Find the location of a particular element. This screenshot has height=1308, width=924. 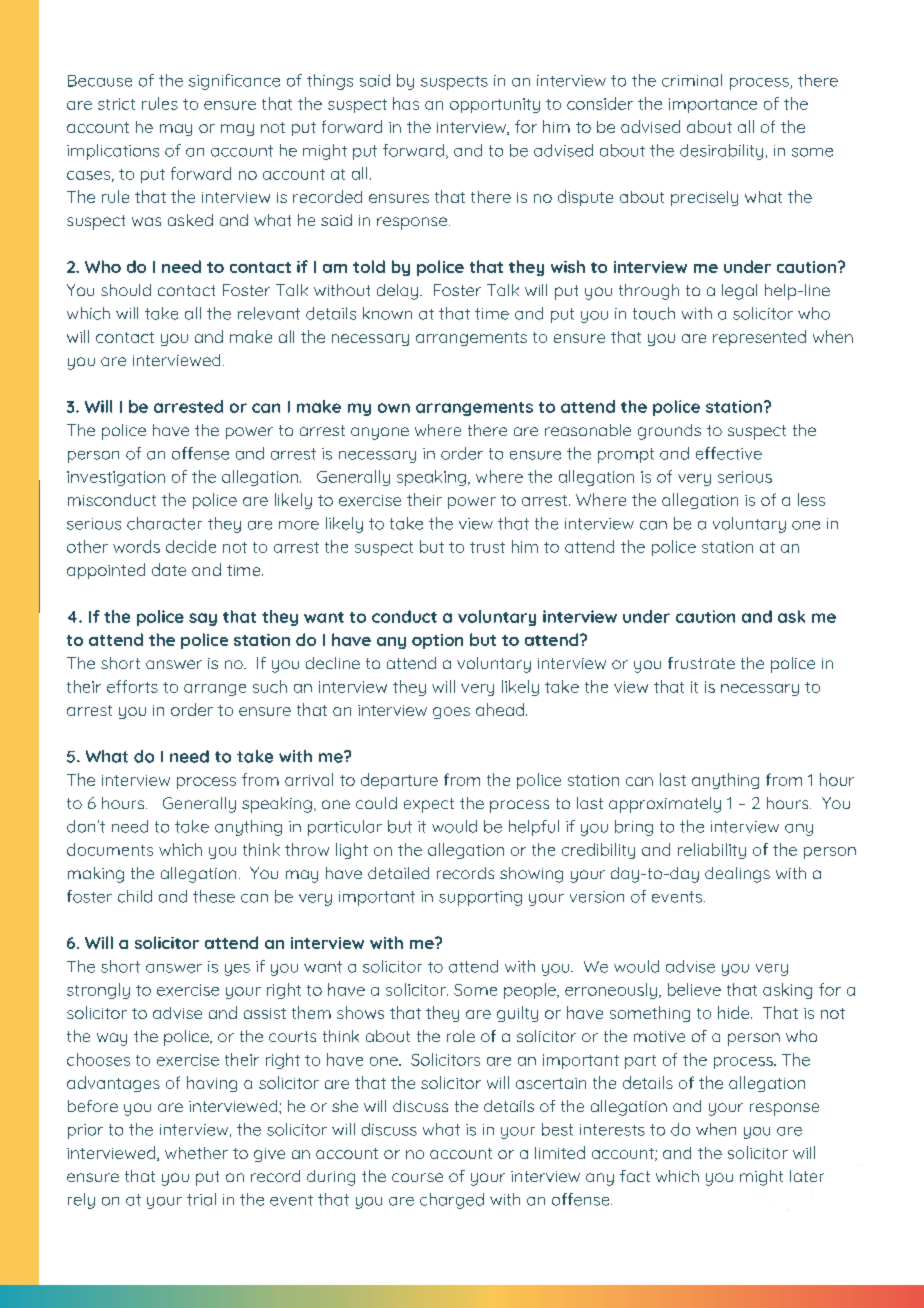

child is located at coordinates (135, 896).
